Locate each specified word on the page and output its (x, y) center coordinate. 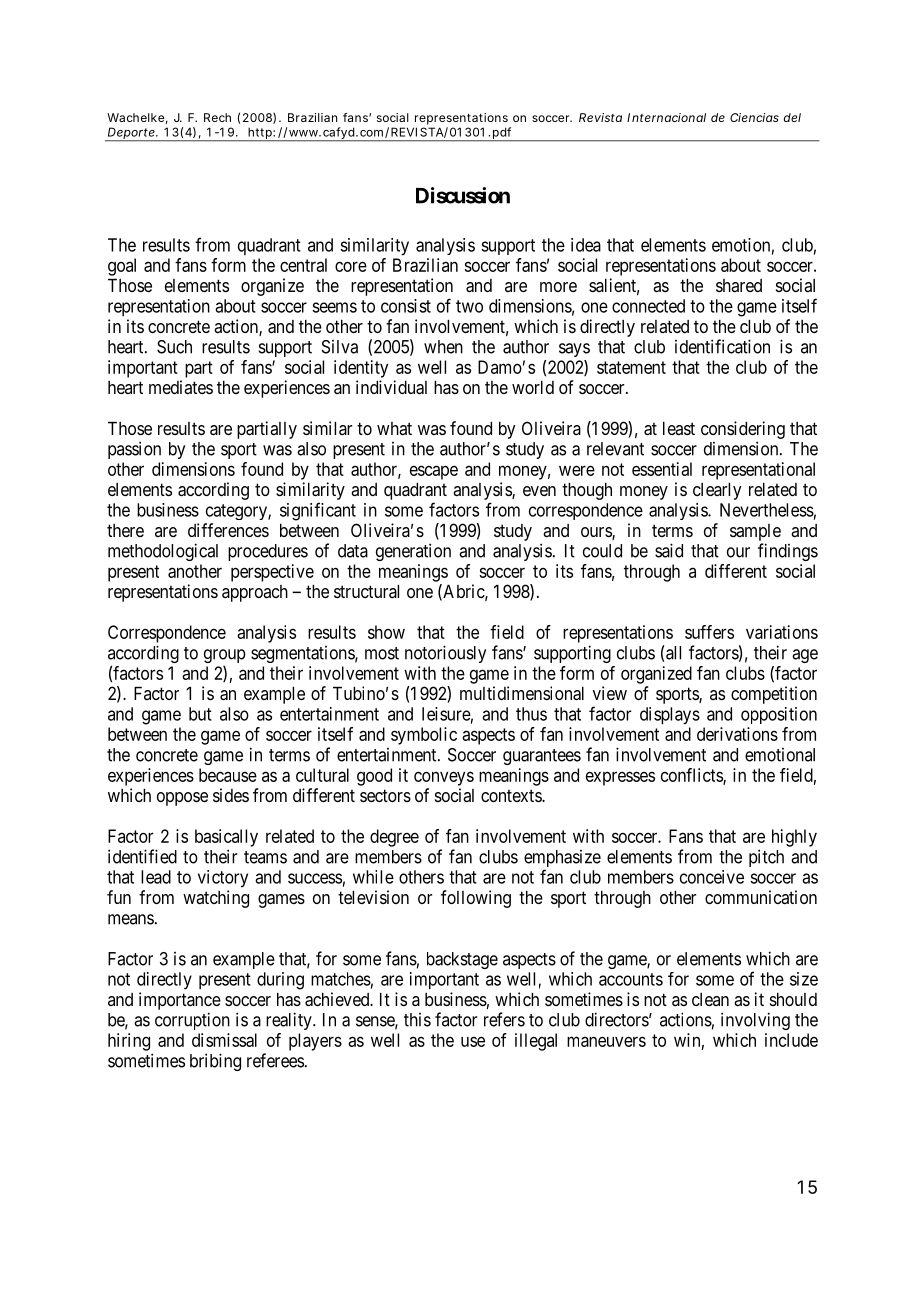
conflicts (692, 776)
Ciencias (754, 117)
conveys (444, 778)
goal (122, 267)
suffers (709, 632)
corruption (192, 1021)
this (417, 1020)
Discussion (463, 195)
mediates (181, 387)
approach (255, 593)
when (443, 347)
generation (413, 552)
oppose (182, 799)
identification (722, 346)
